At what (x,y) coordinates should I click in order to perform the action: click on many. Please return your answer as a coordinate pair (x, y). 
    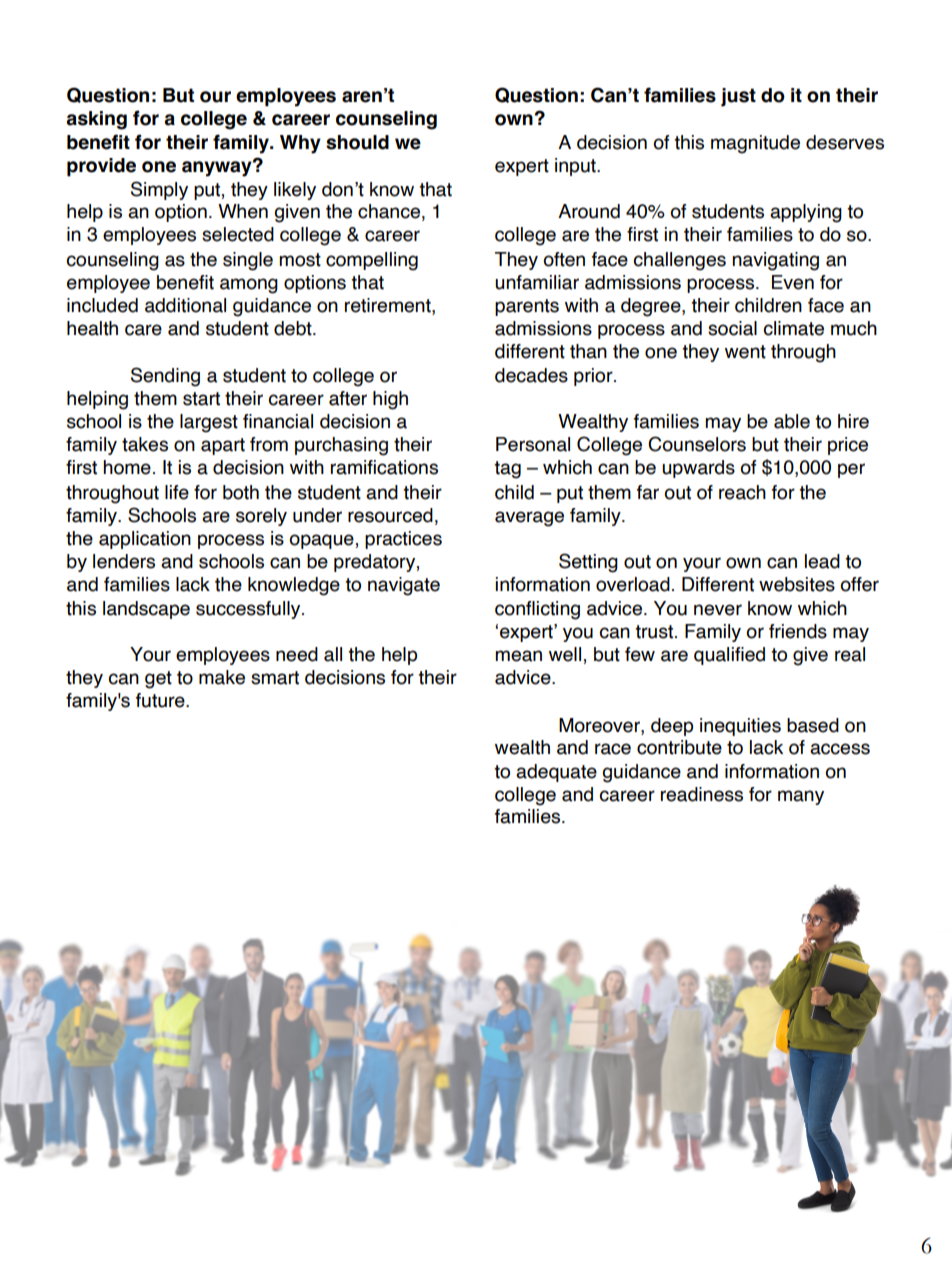
    Looking at the image, I should click on (801, 797).
